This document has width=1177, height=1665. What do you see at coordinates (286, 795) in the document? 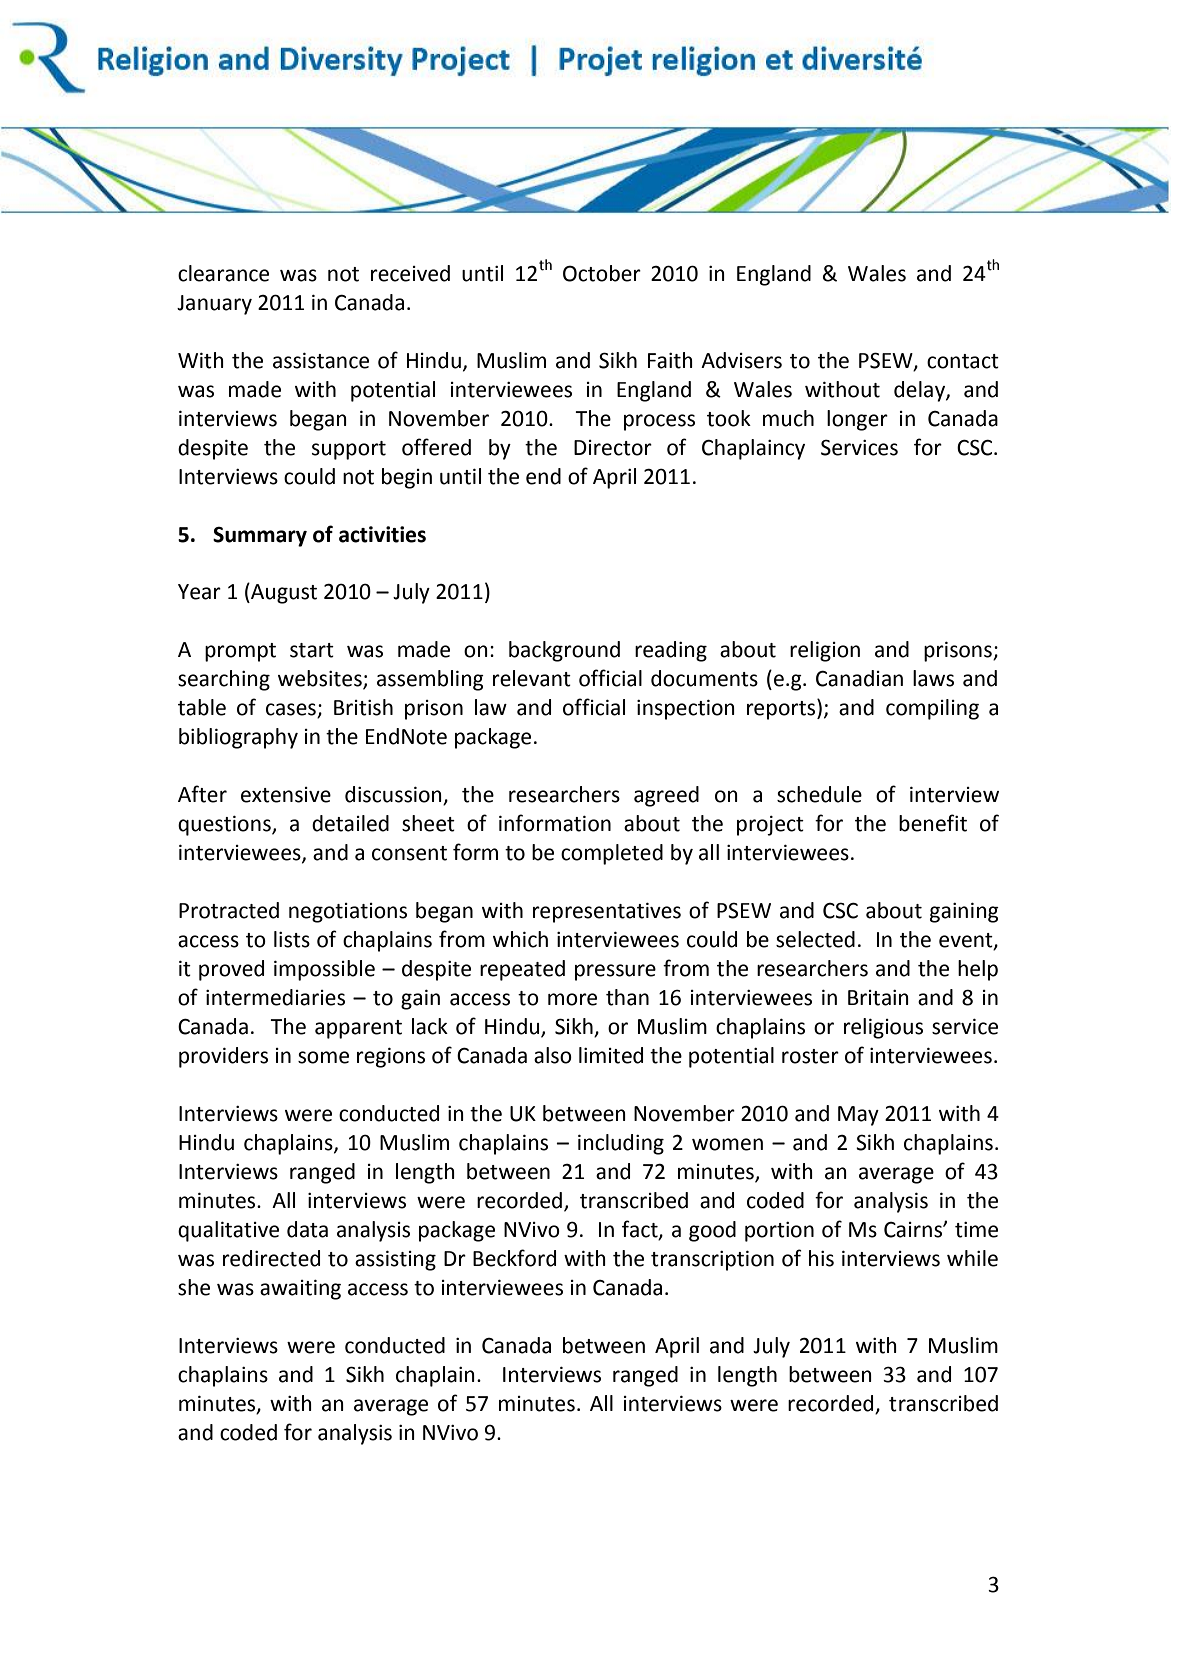
I see `extensive` at bounding box center [286, 795].
